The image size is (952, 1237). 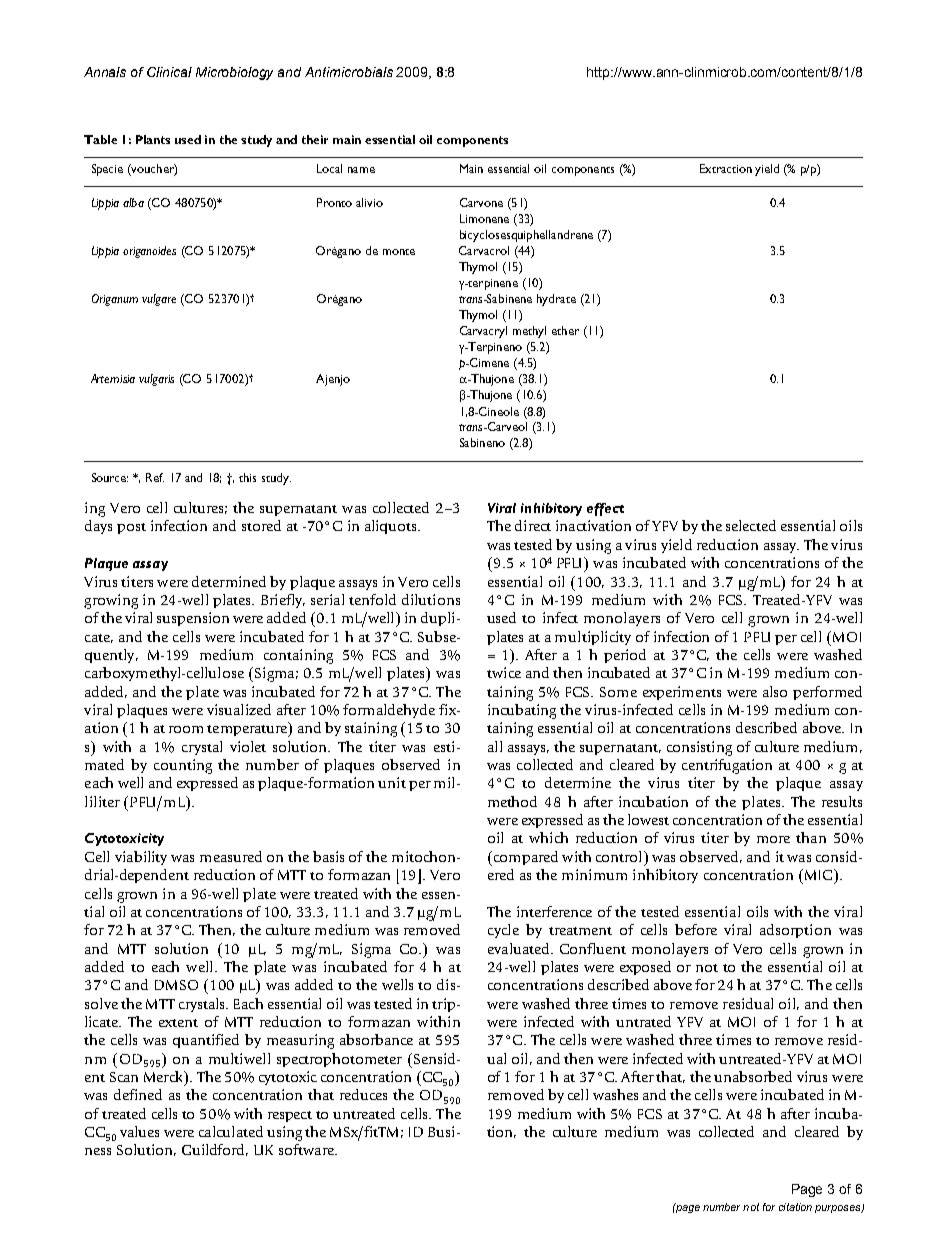 I want to click on selected, so click(x=751, y=525).
